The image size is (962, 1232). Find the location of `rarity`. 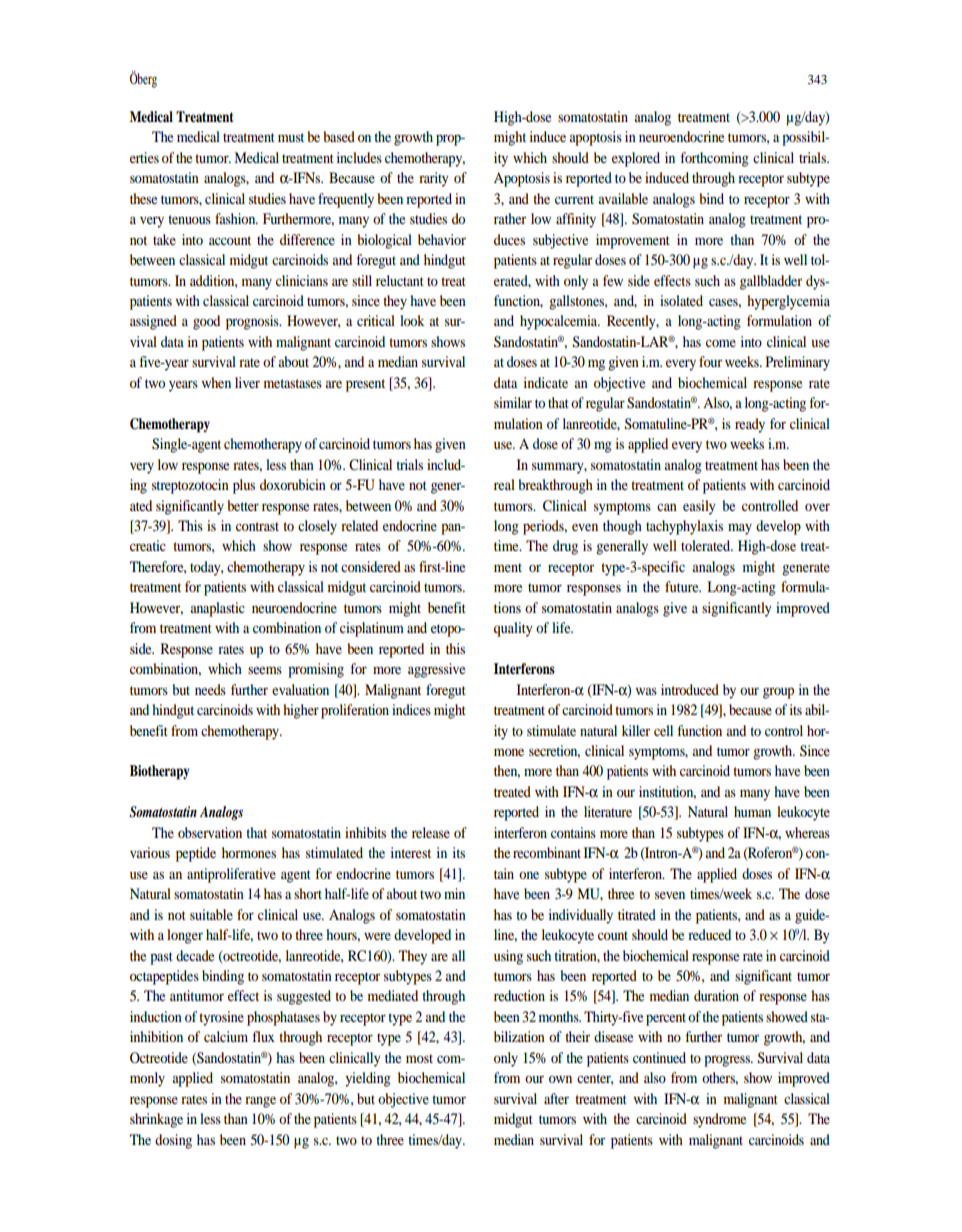

rarity is located at coordinates (434, 179).
